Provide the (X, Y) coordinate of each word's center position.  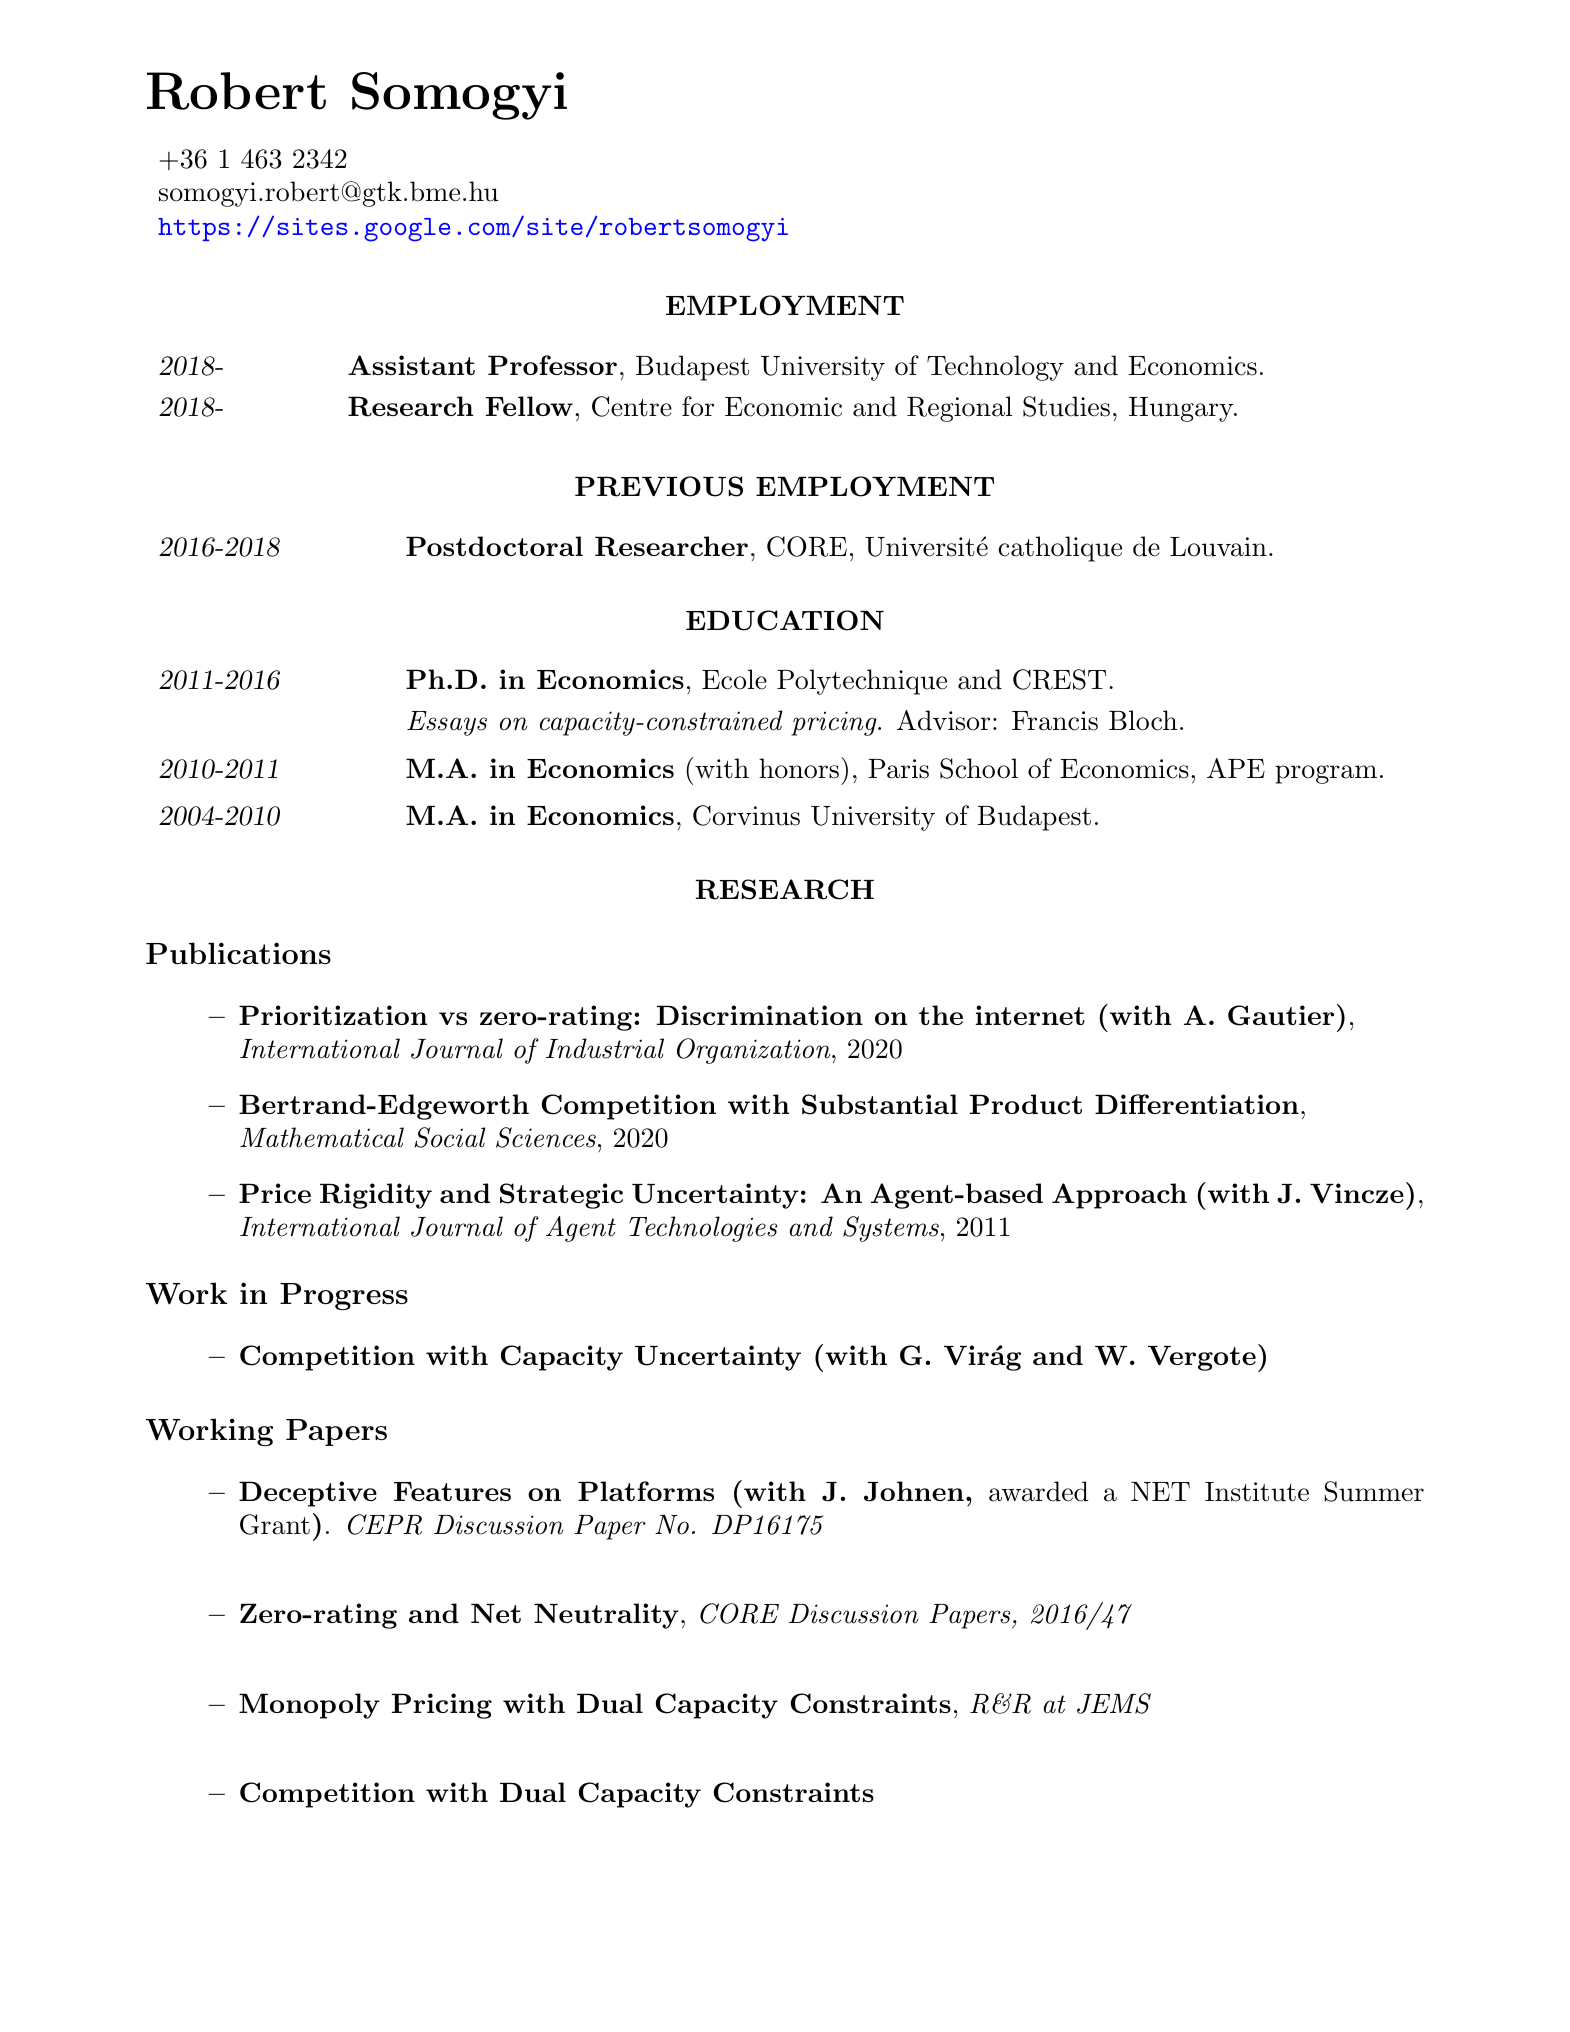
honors (799, 768)
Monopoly (309, 1706)
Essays (447, 723)
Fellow (529, 406)
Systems (891, 1229)
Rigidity (376, 1196)
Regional (959, 409)
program (1326, 774)
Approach (1119, 1196)
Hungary (1182, 409)
